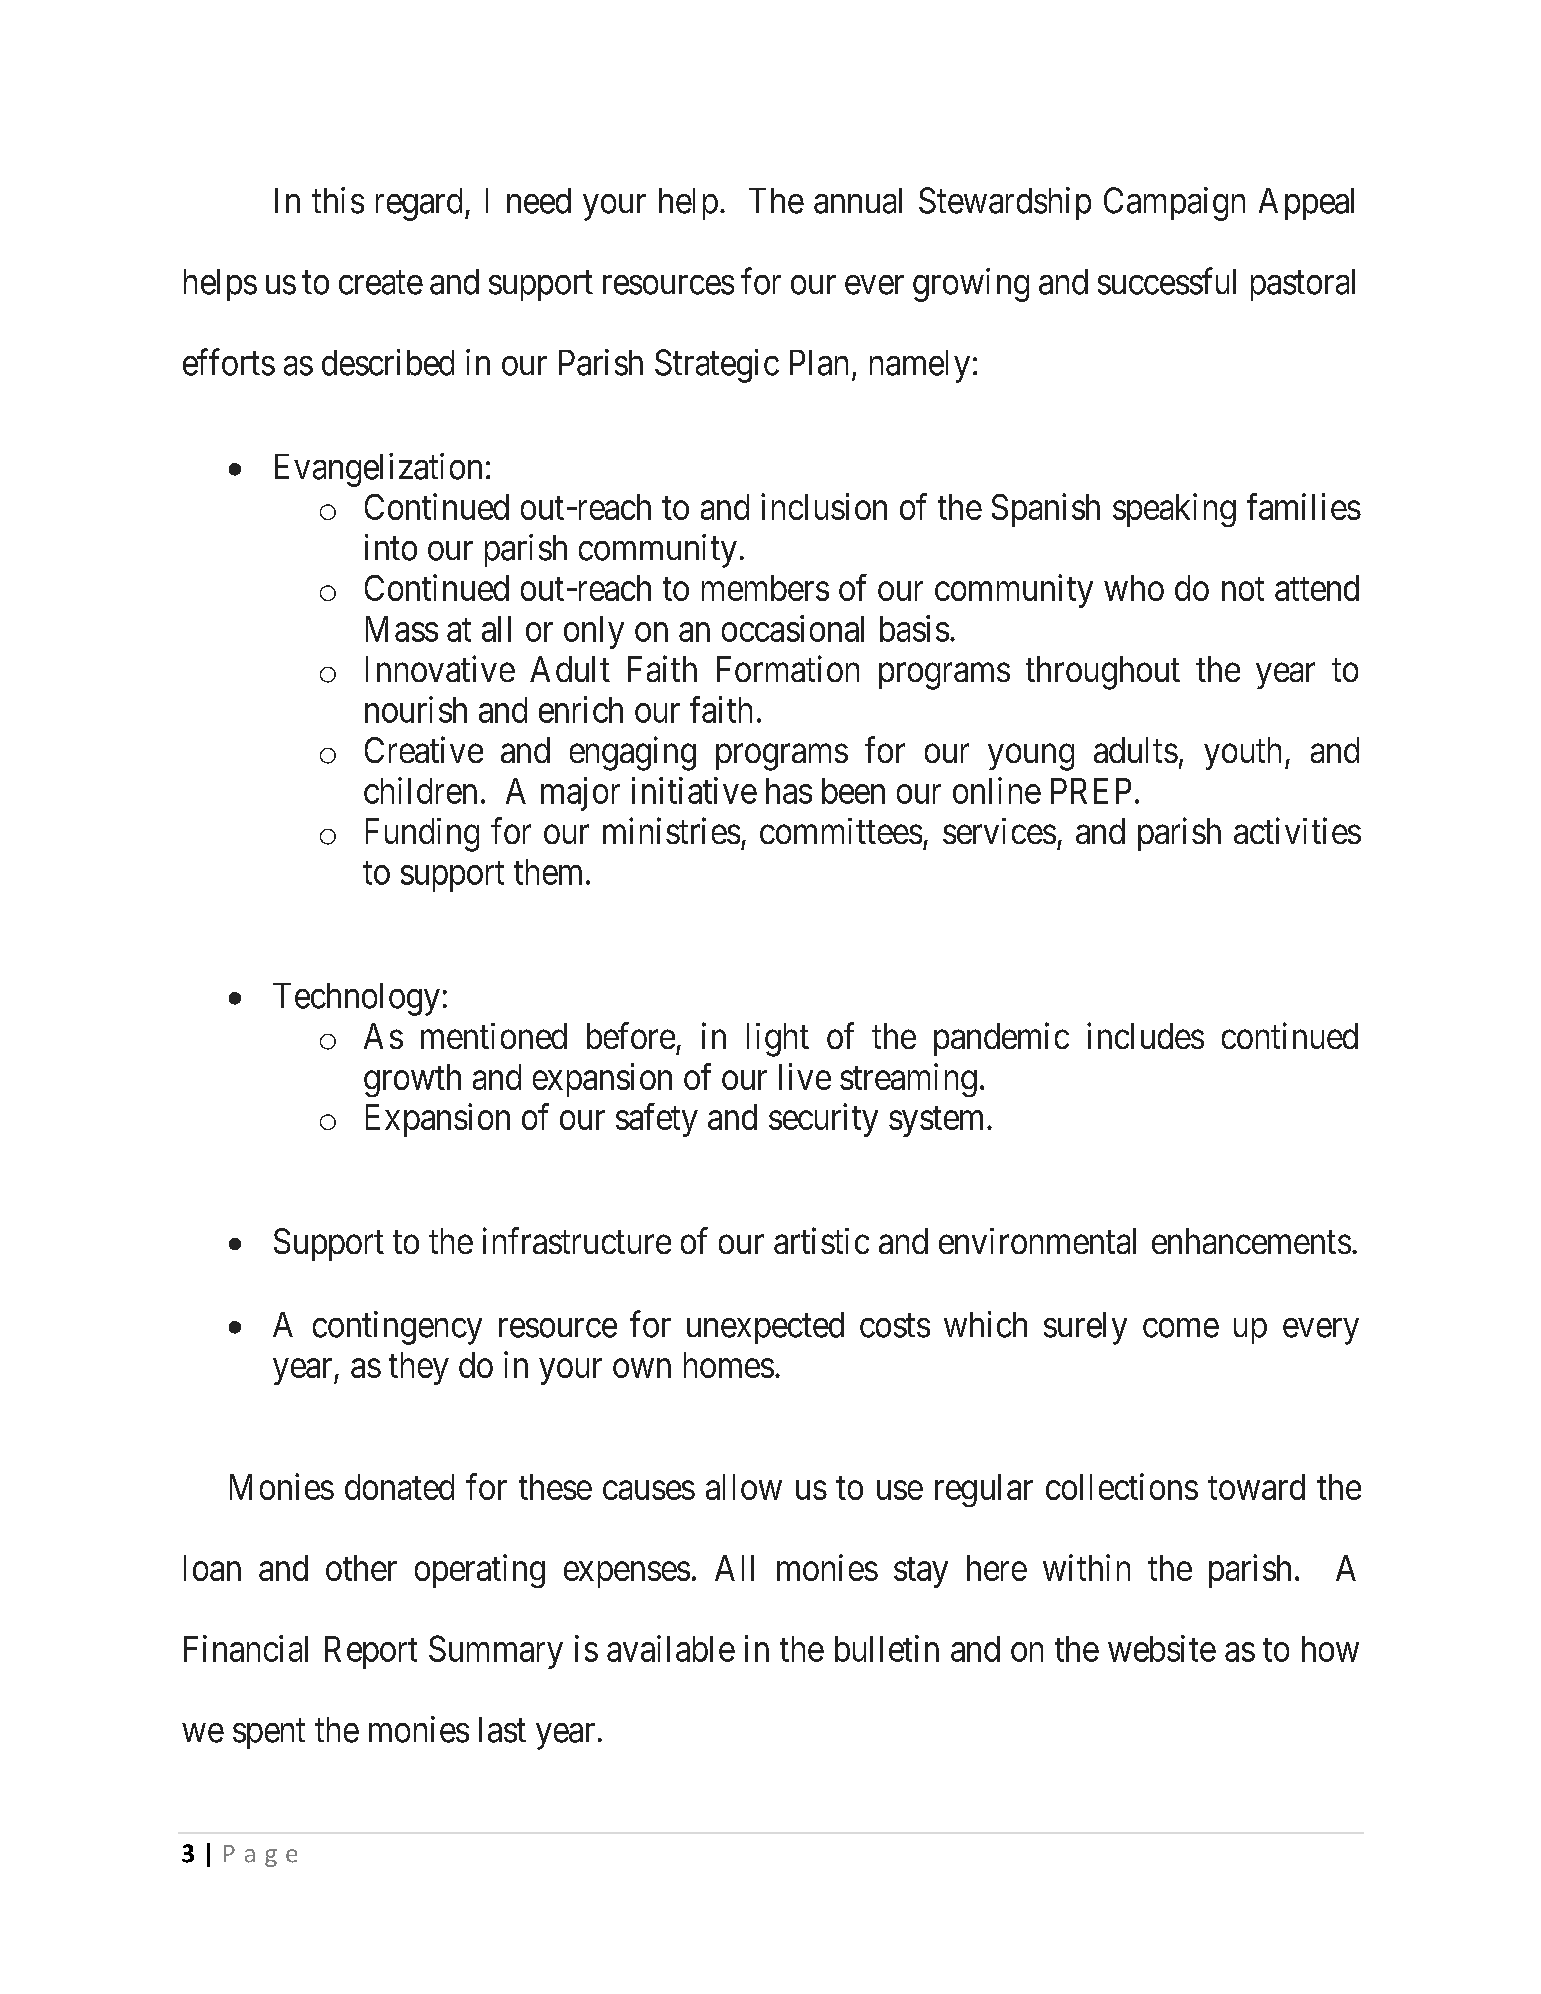  What do you see at coordinates (371, 1652) in the document?
I see `Report` at bounding box center [371, 1652].
